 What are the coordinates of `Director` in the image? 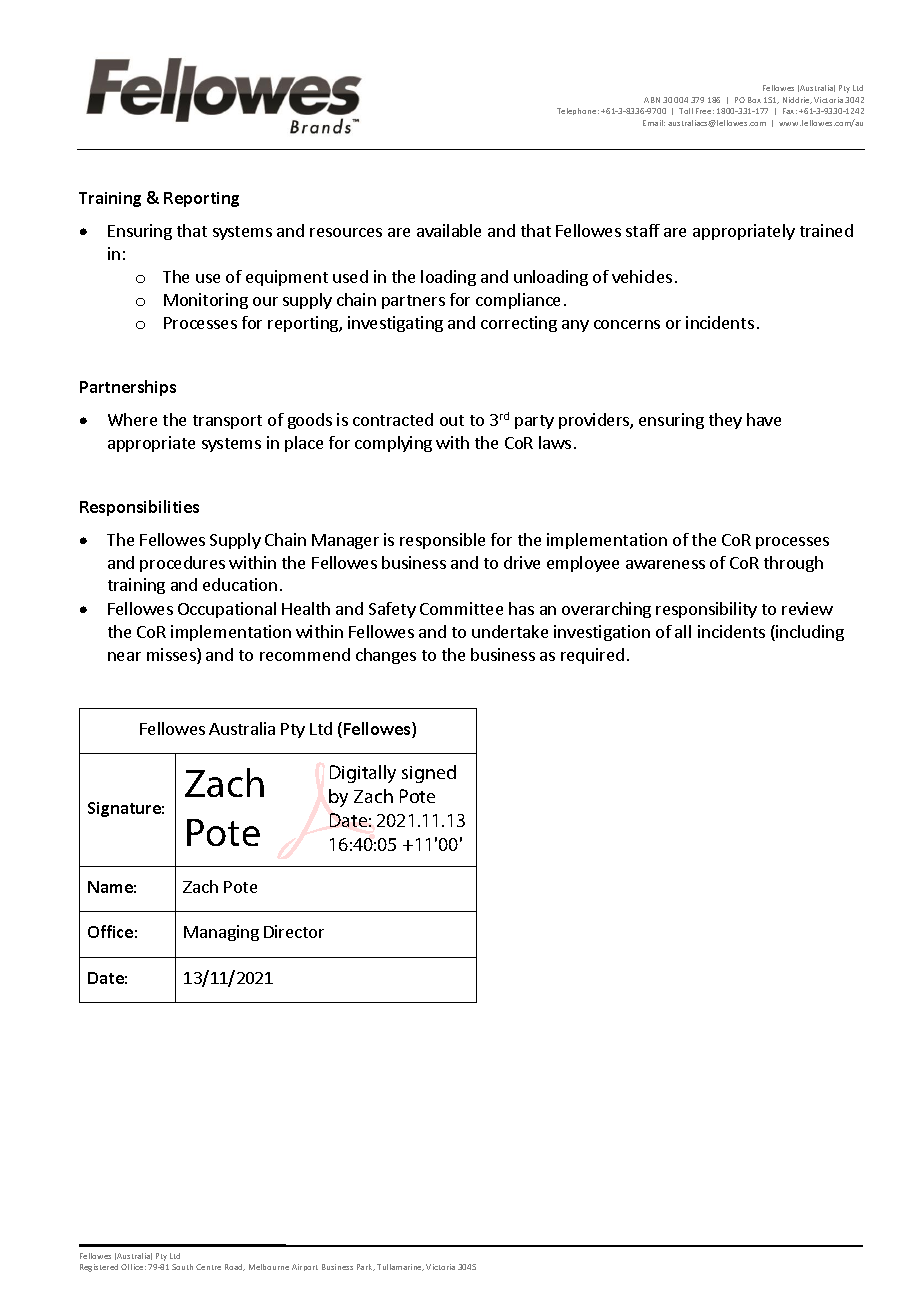 It's located at (294, 931).
